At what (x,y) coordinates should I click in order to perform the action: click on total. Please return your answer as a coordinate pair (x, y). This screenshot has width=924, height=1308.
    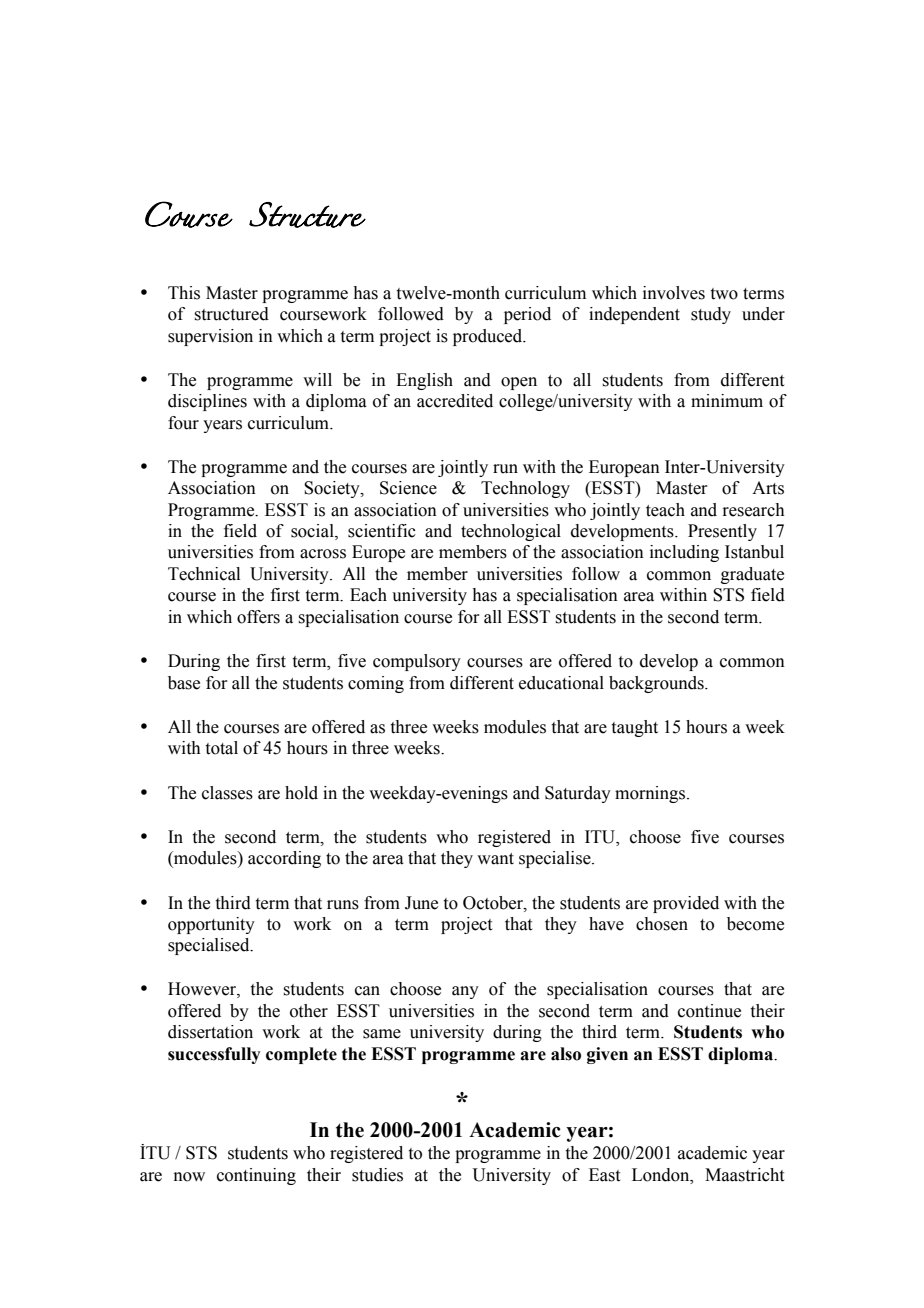
    Looking at the image, I should click on (222, 748).
